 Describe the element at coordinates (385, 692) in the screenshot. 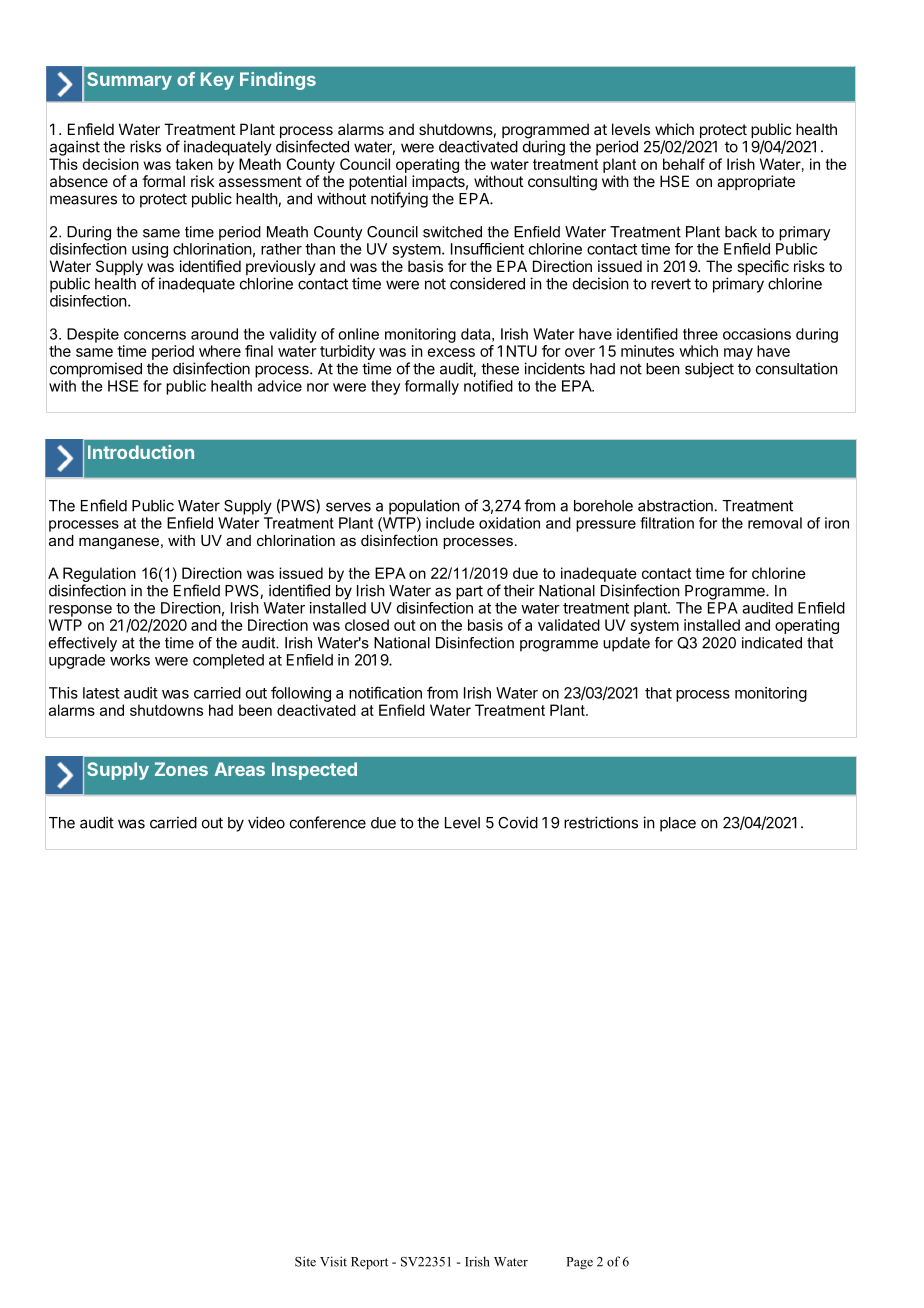

I see `notification` at that location.
